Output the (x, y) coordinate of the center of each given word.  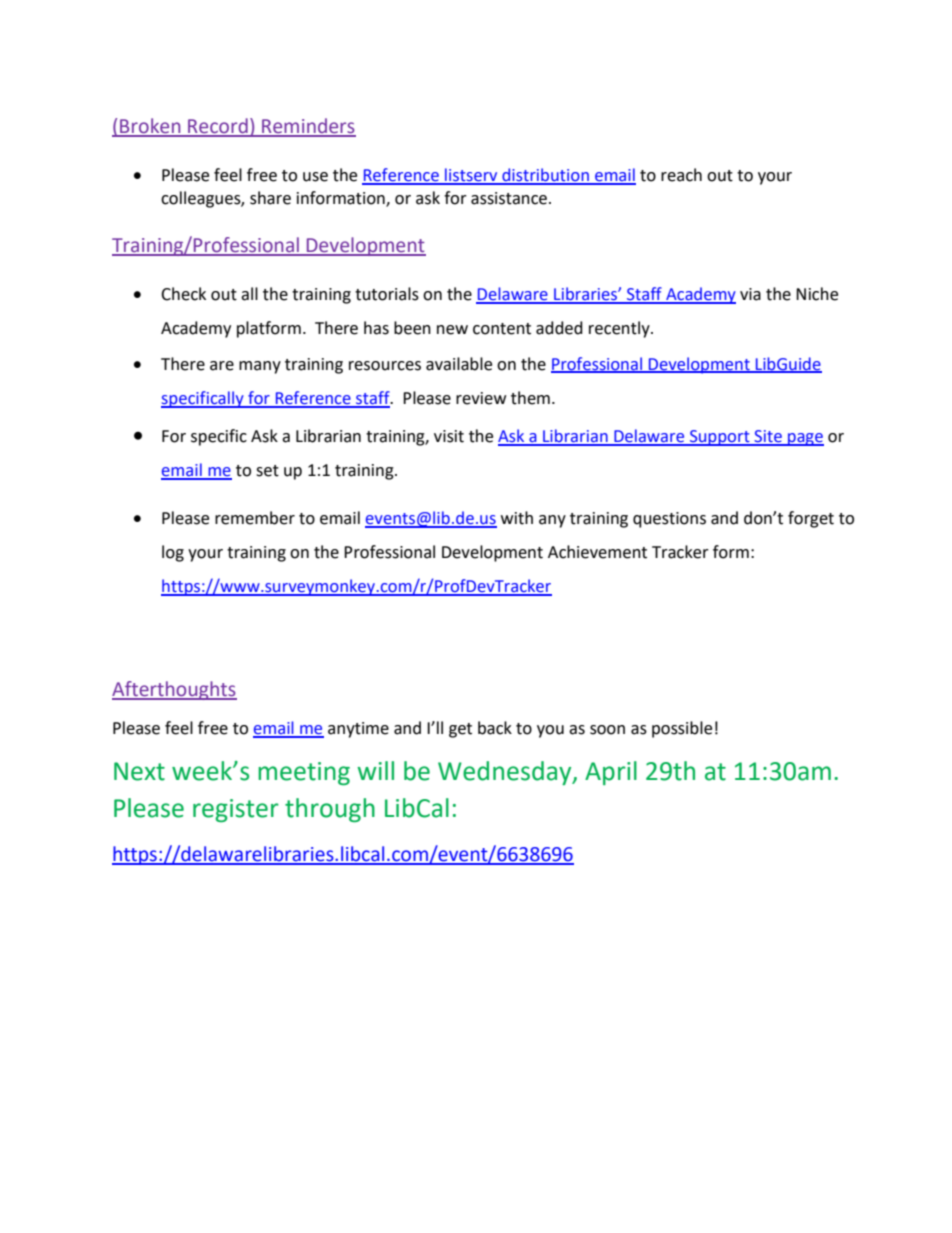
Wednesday (506, 773)
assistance (509, 198)
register (236, 810)
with (517, 518)
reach (681, 175)
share (270, 198)
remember (255, 518)
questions (669, 520)
